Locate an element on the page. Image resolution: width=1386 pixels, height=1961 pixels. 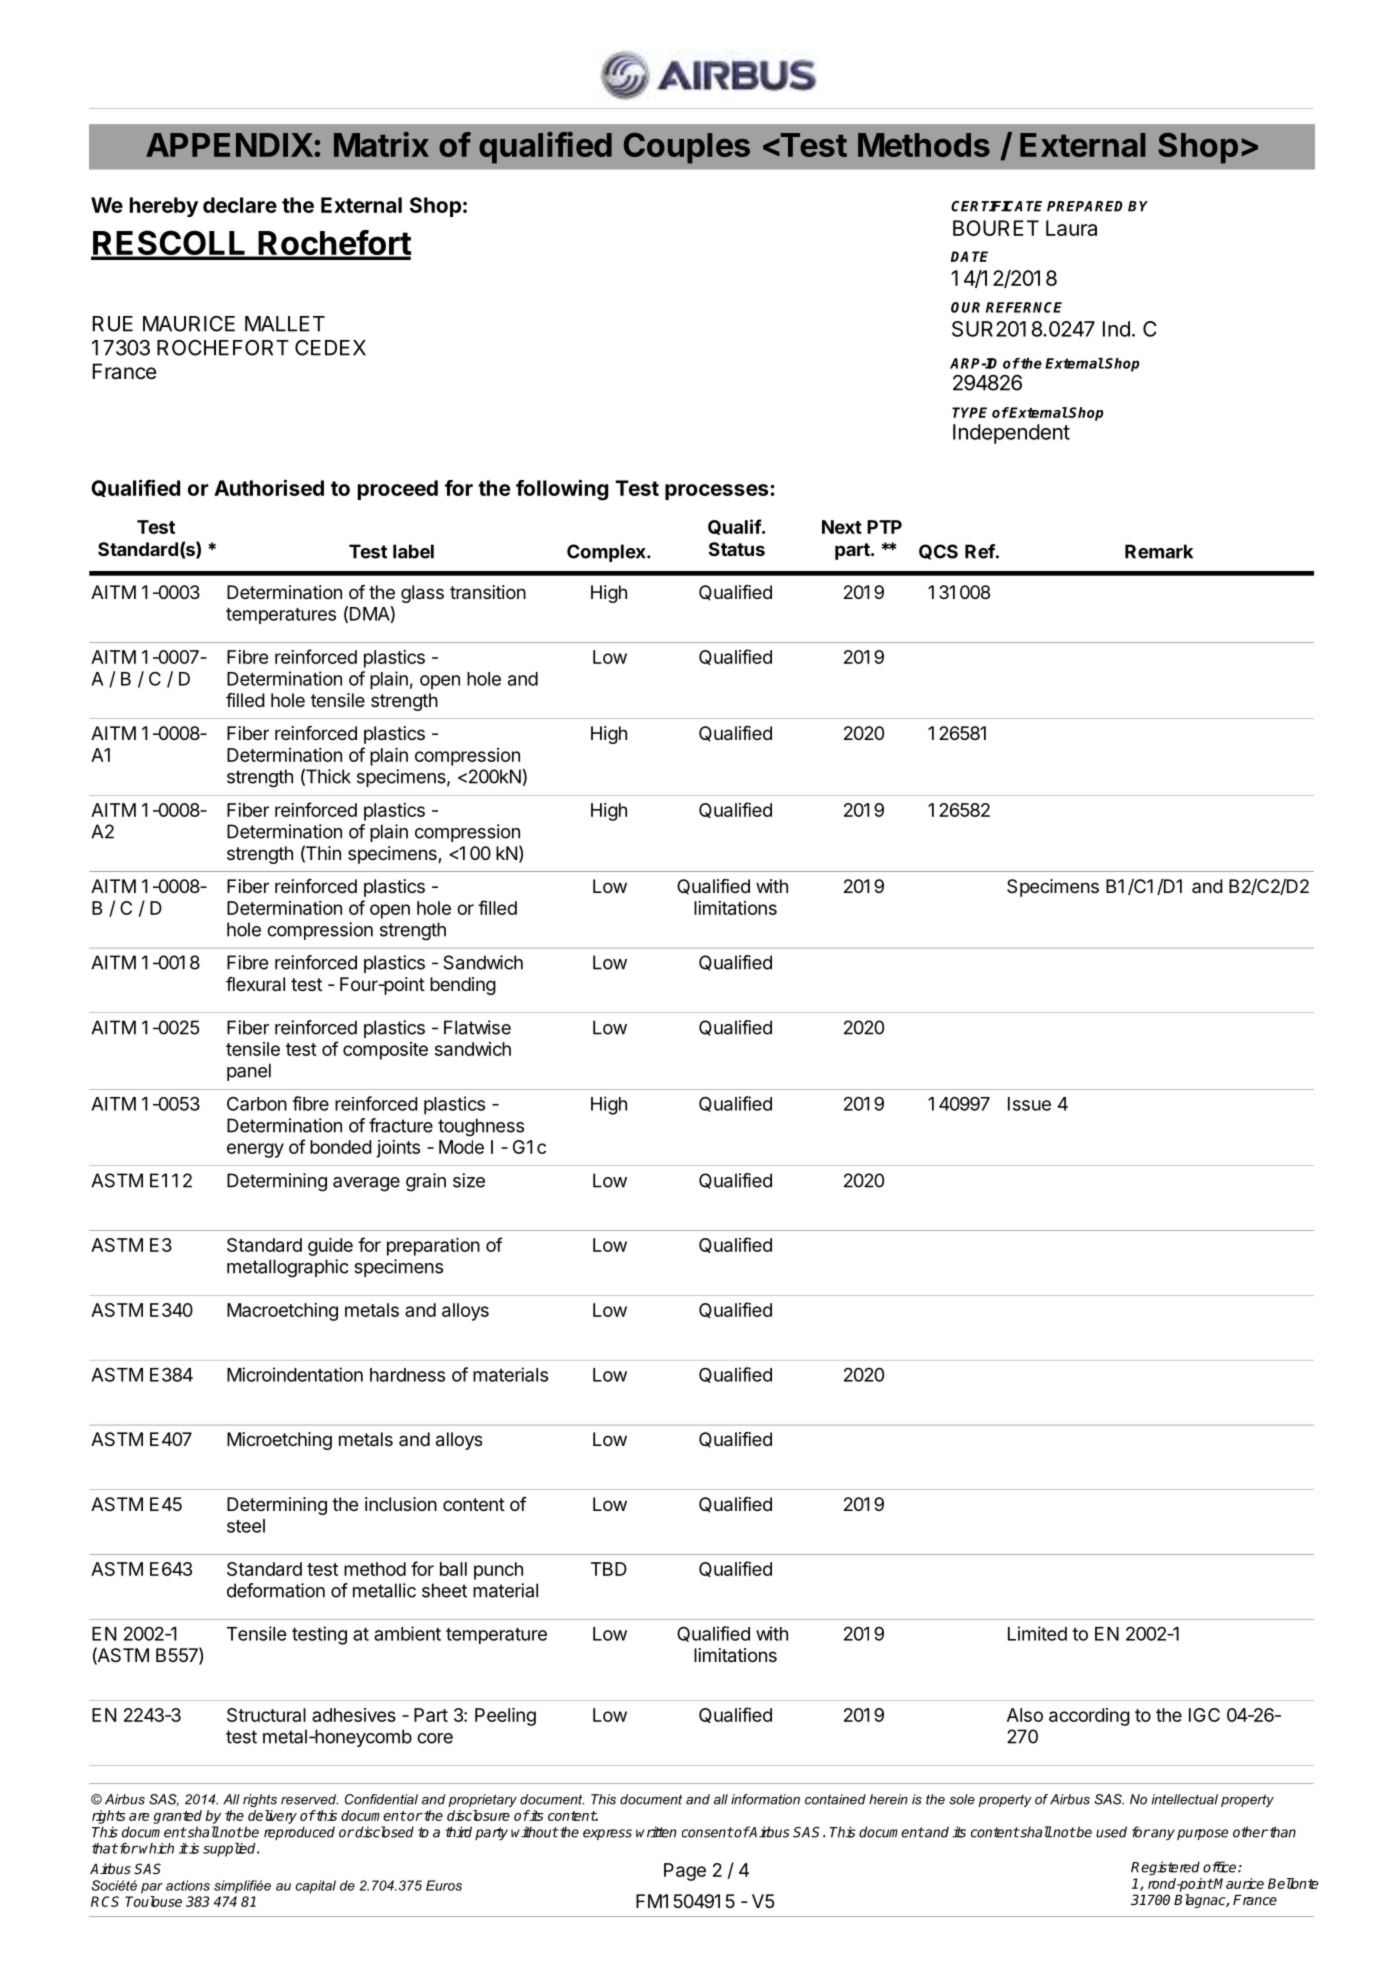
any is located at coordinates (1162, 1834).
